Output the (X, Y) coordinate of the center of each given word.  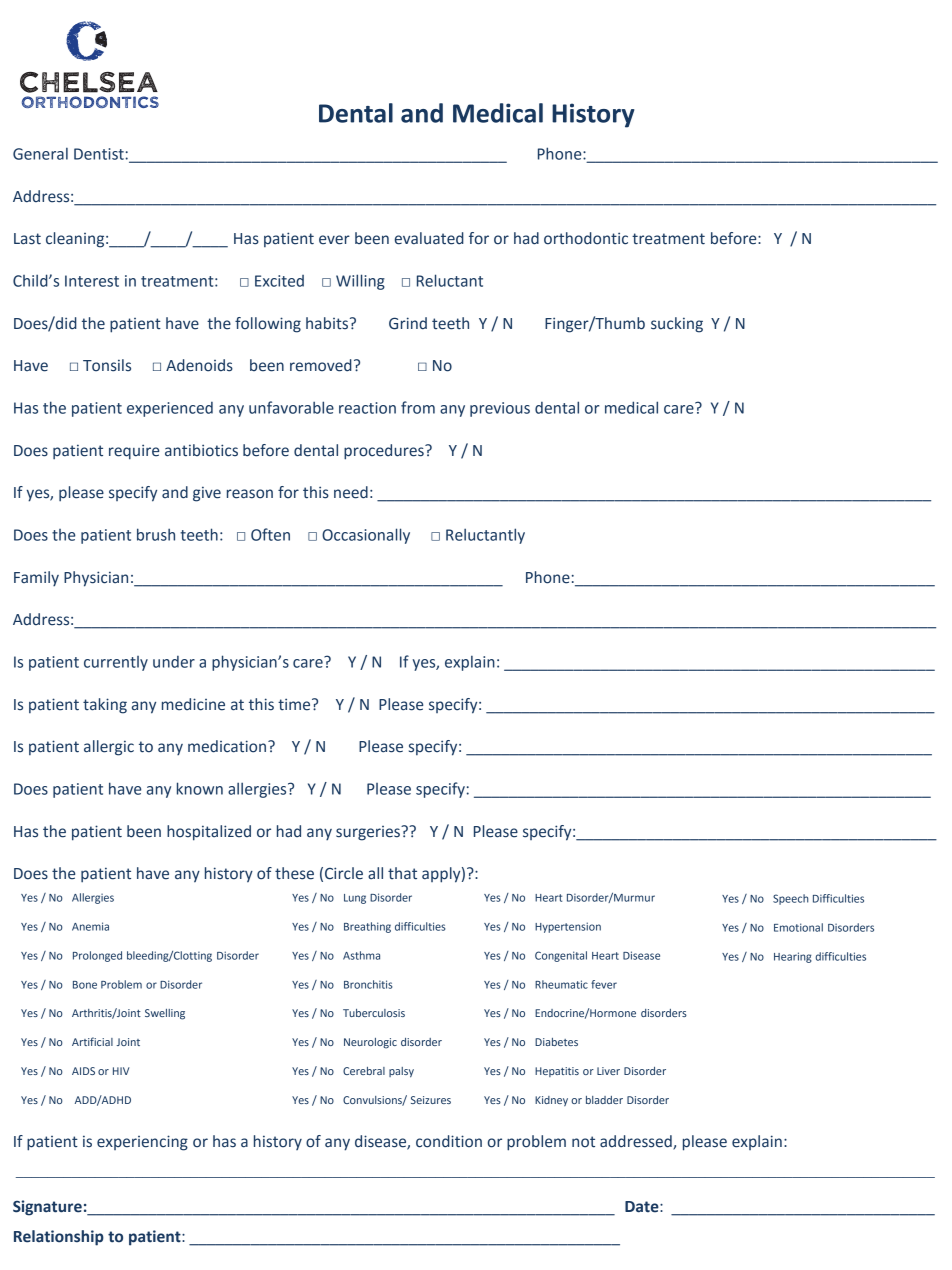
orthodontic (586, 238)
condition (449, 1141)
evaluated (429, 238)
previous (500, 409)
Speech (791, 899)
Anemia (90, 926)
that (402, 873)
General (40, 154)
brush (156, 534)
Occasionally (366, 536)
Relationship (59, 1238)
